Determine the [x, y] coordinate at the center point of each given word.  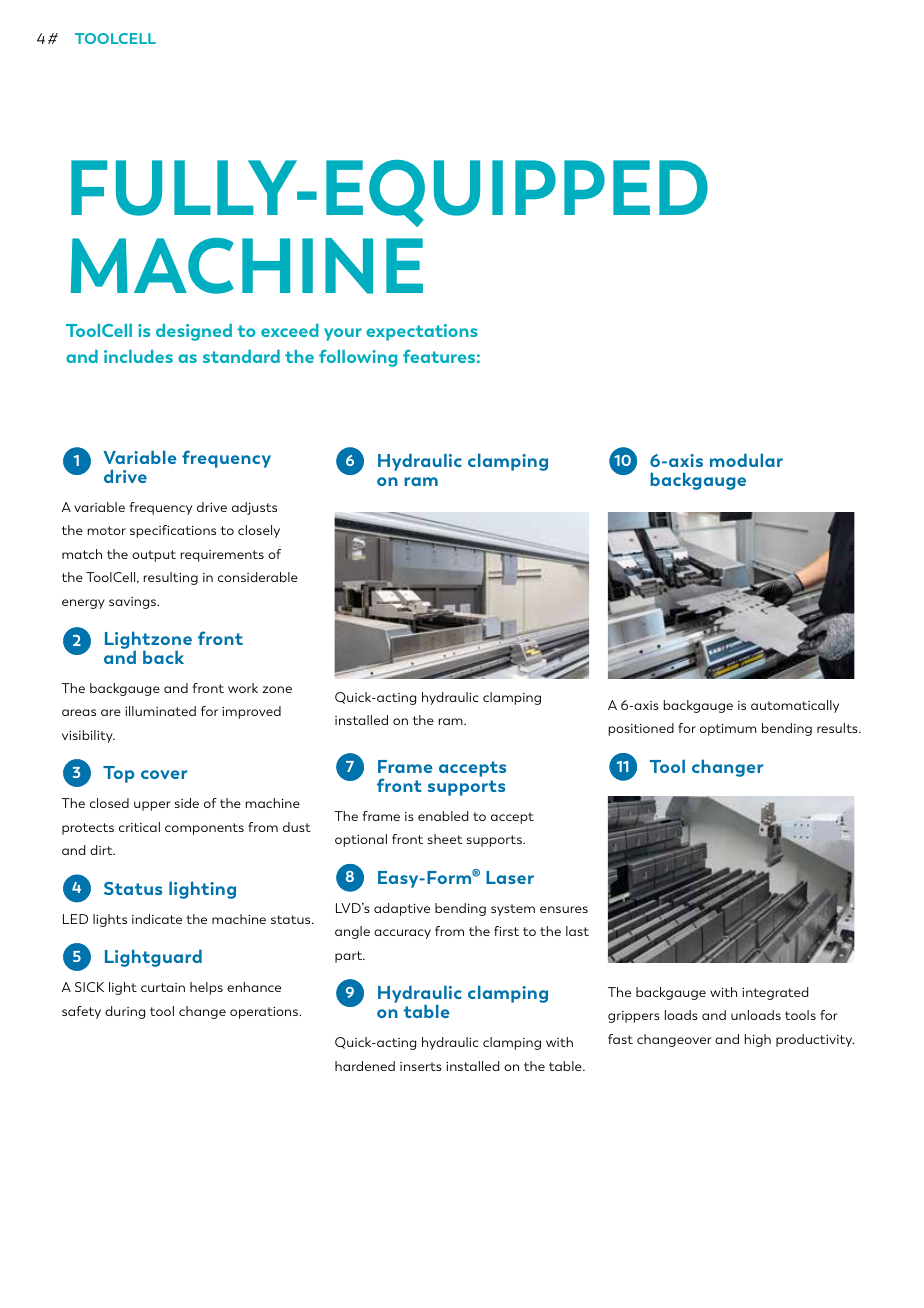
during [125, 1012]
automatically [795, 706]
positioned [641, 729]
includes [138, 356]
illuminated [160, 711]
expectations [422, 332]
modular [746, 460]
